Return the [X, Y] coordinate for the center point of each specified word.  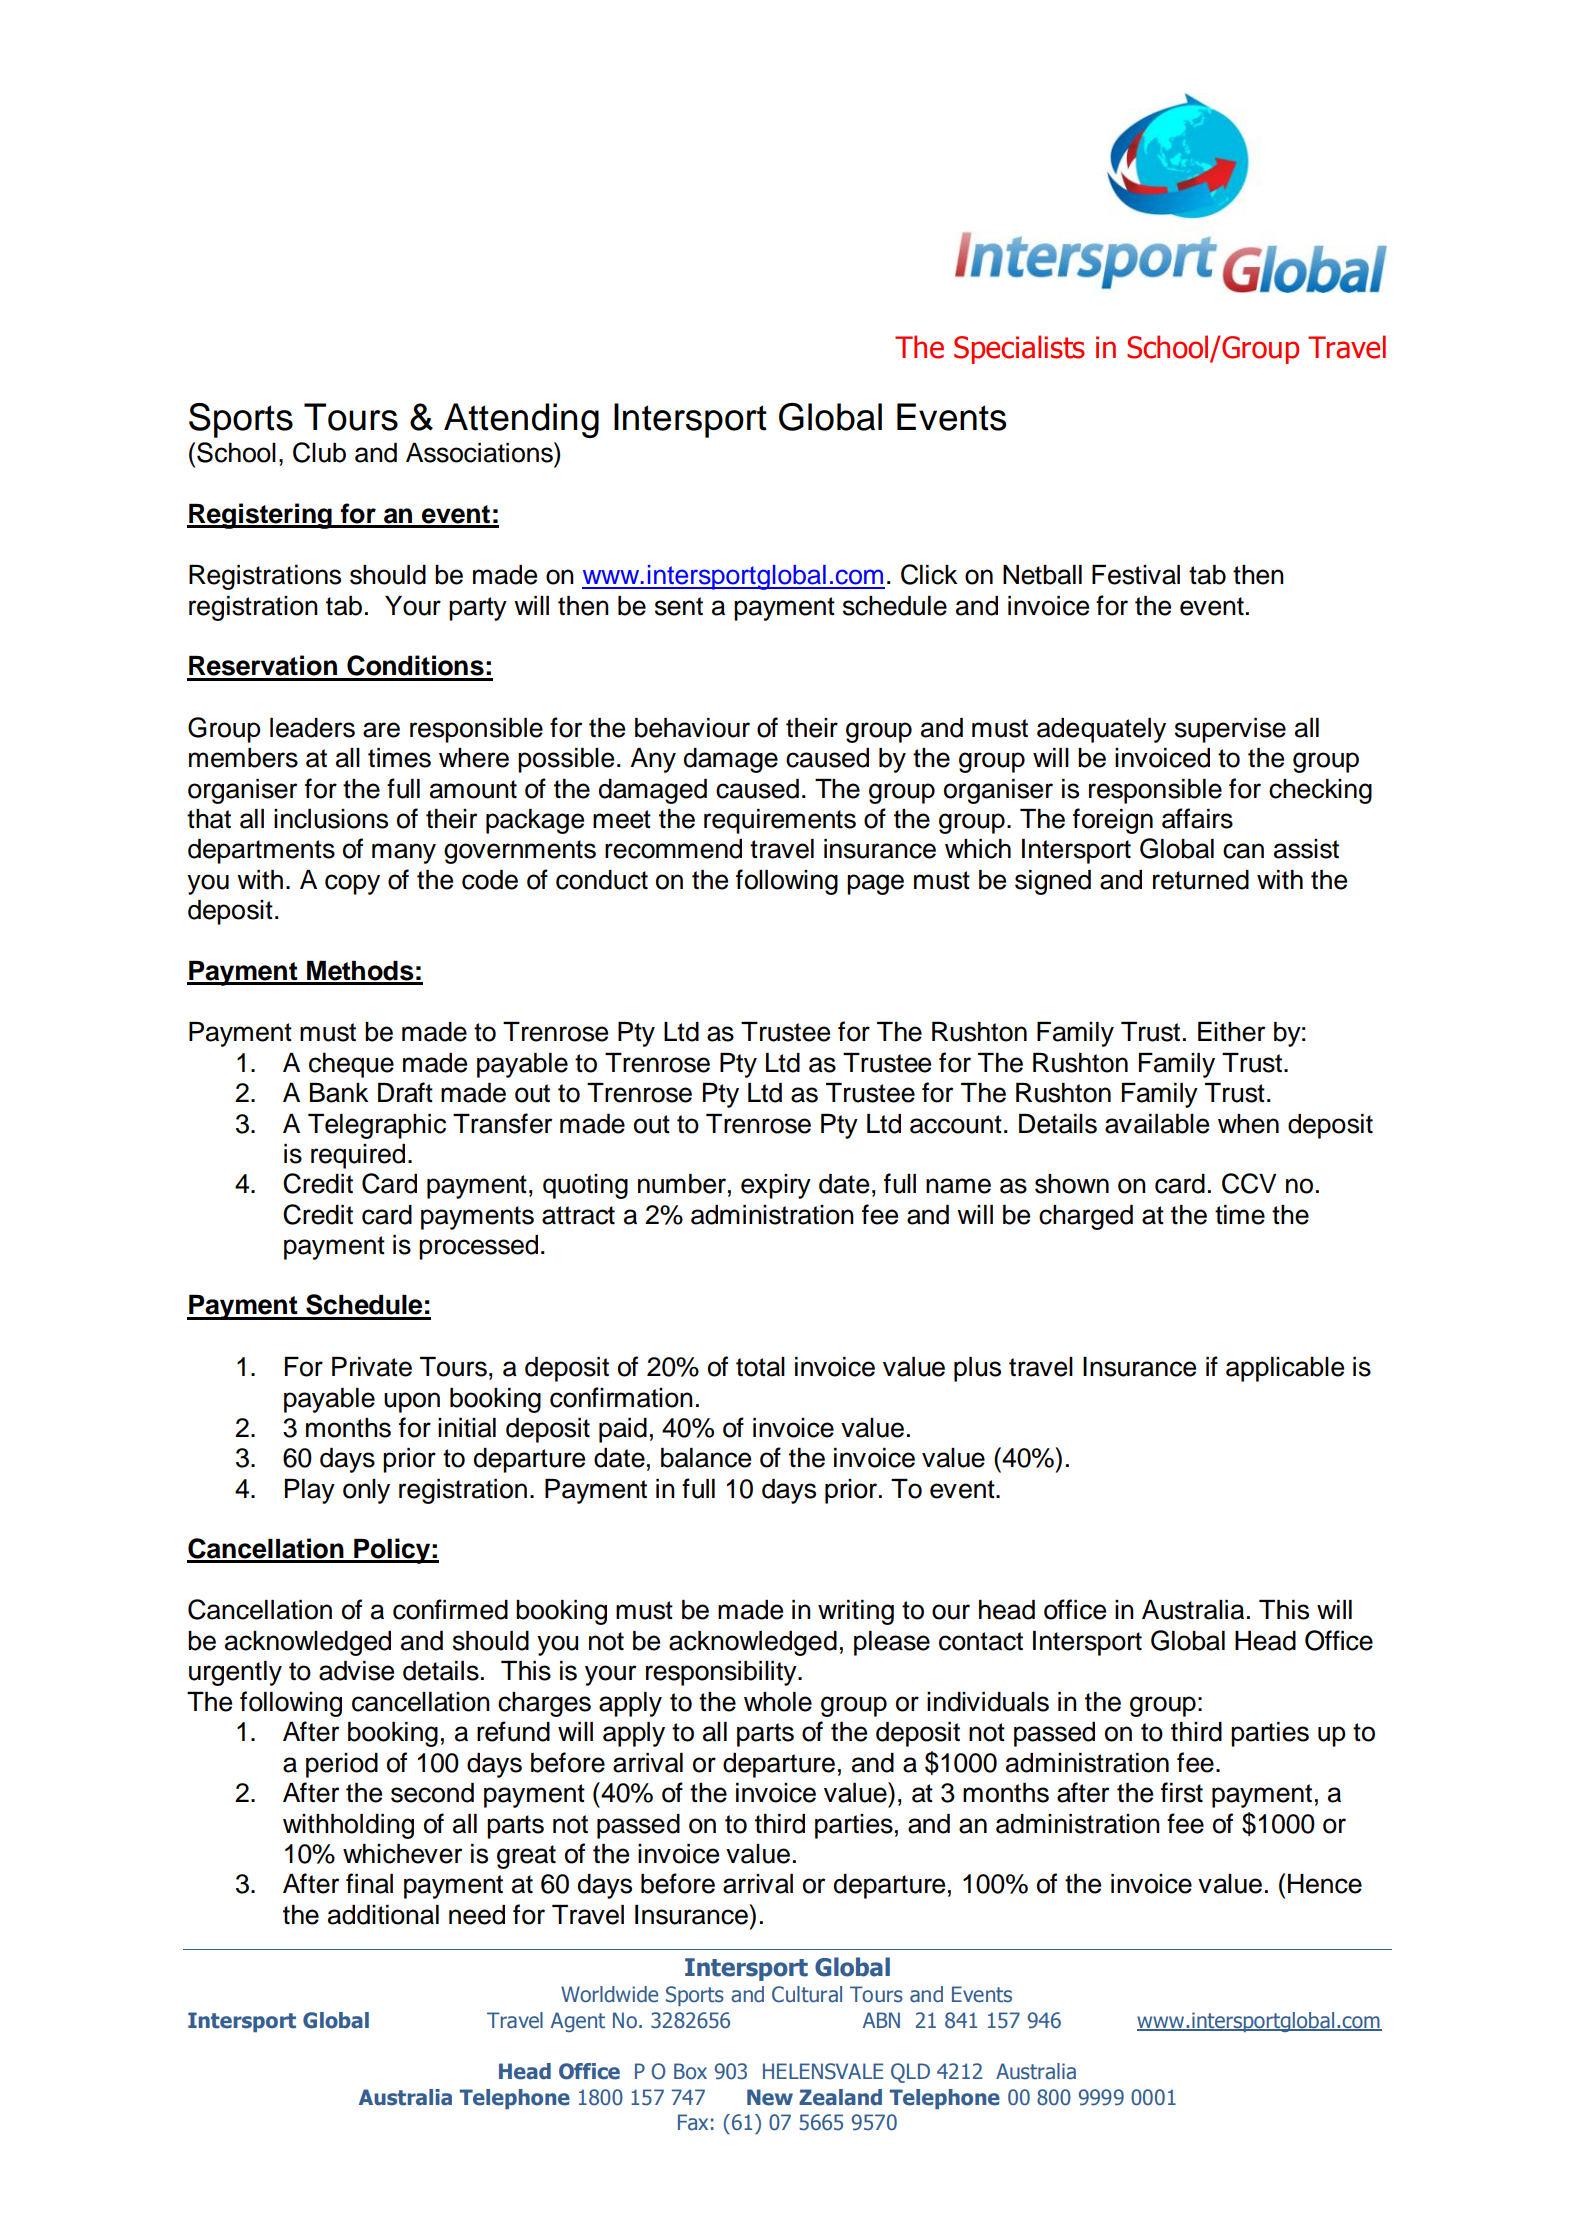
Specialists [1019, 349]
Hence [1325, 1884]
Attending [521, 420]
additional [383, 1915]
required [358, 1156]
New [770, 2097]
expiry [776, 1186]
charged [1086, 1217]
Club [319, 452]
